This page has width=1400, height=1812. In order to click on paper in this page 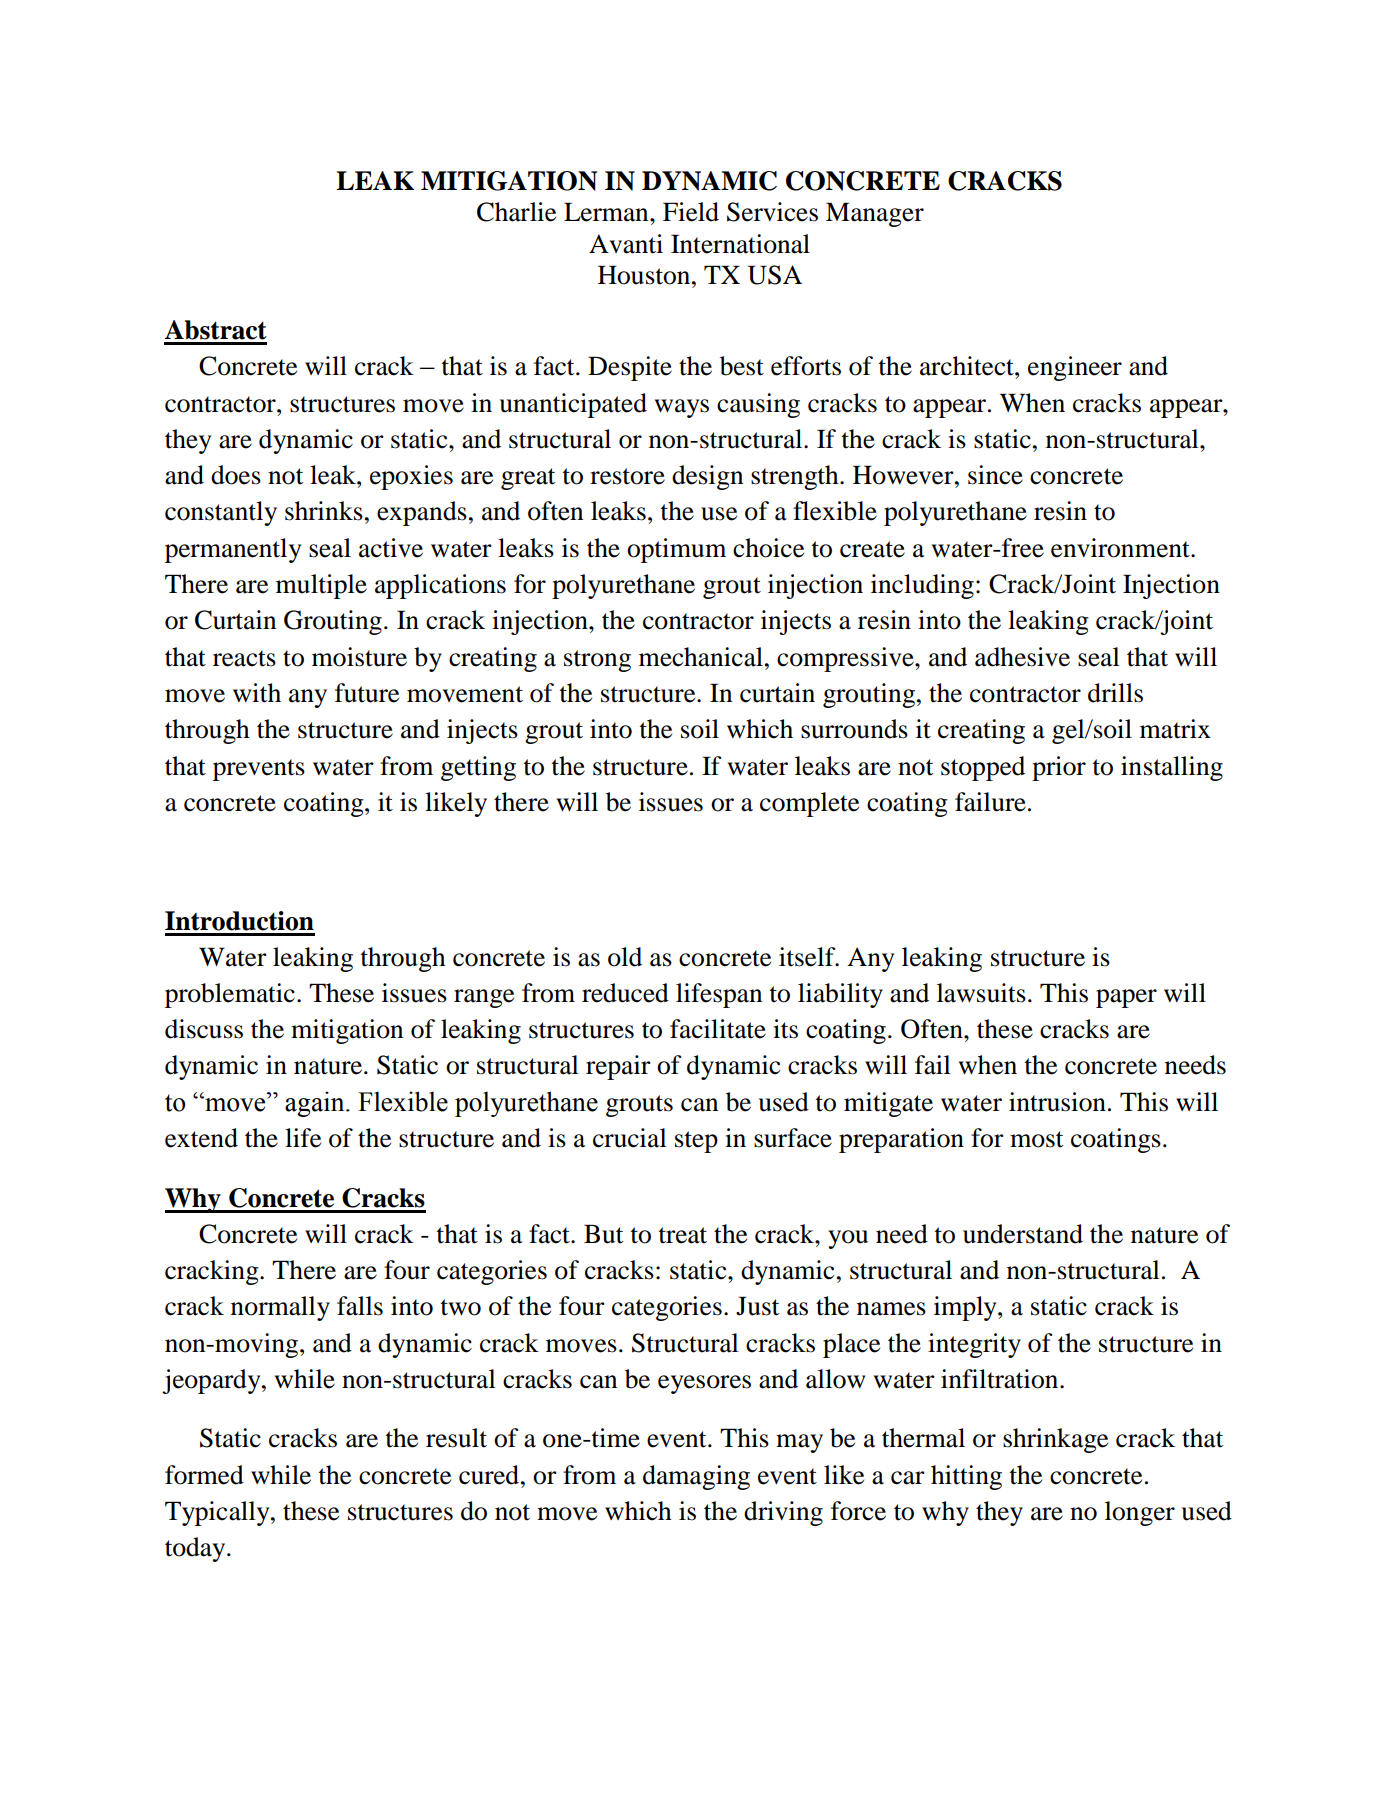, I will do `click(1126, 998)`.
